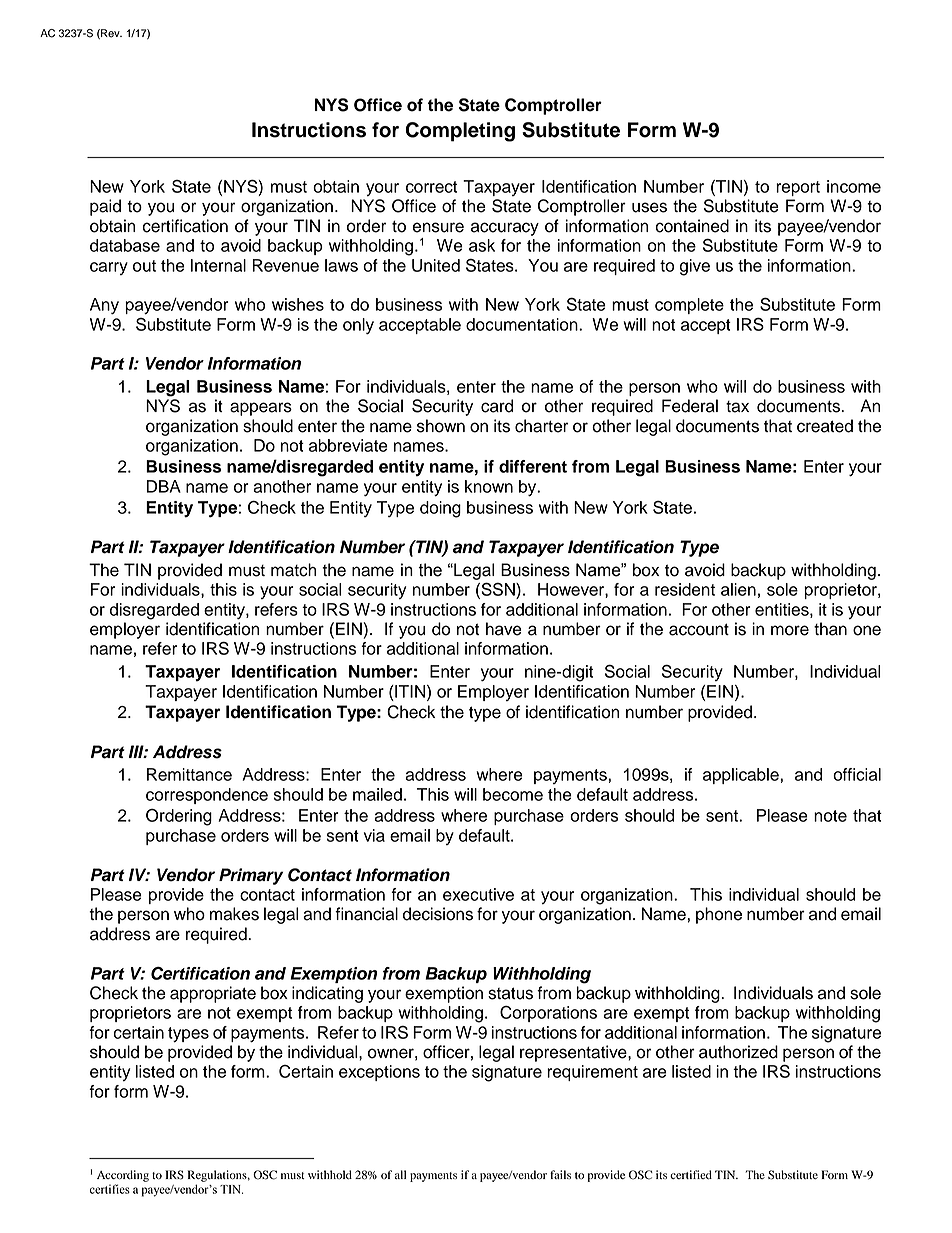 This screenshot has height=1233, width=952. I want to click on Completing, so click(460, 132).
